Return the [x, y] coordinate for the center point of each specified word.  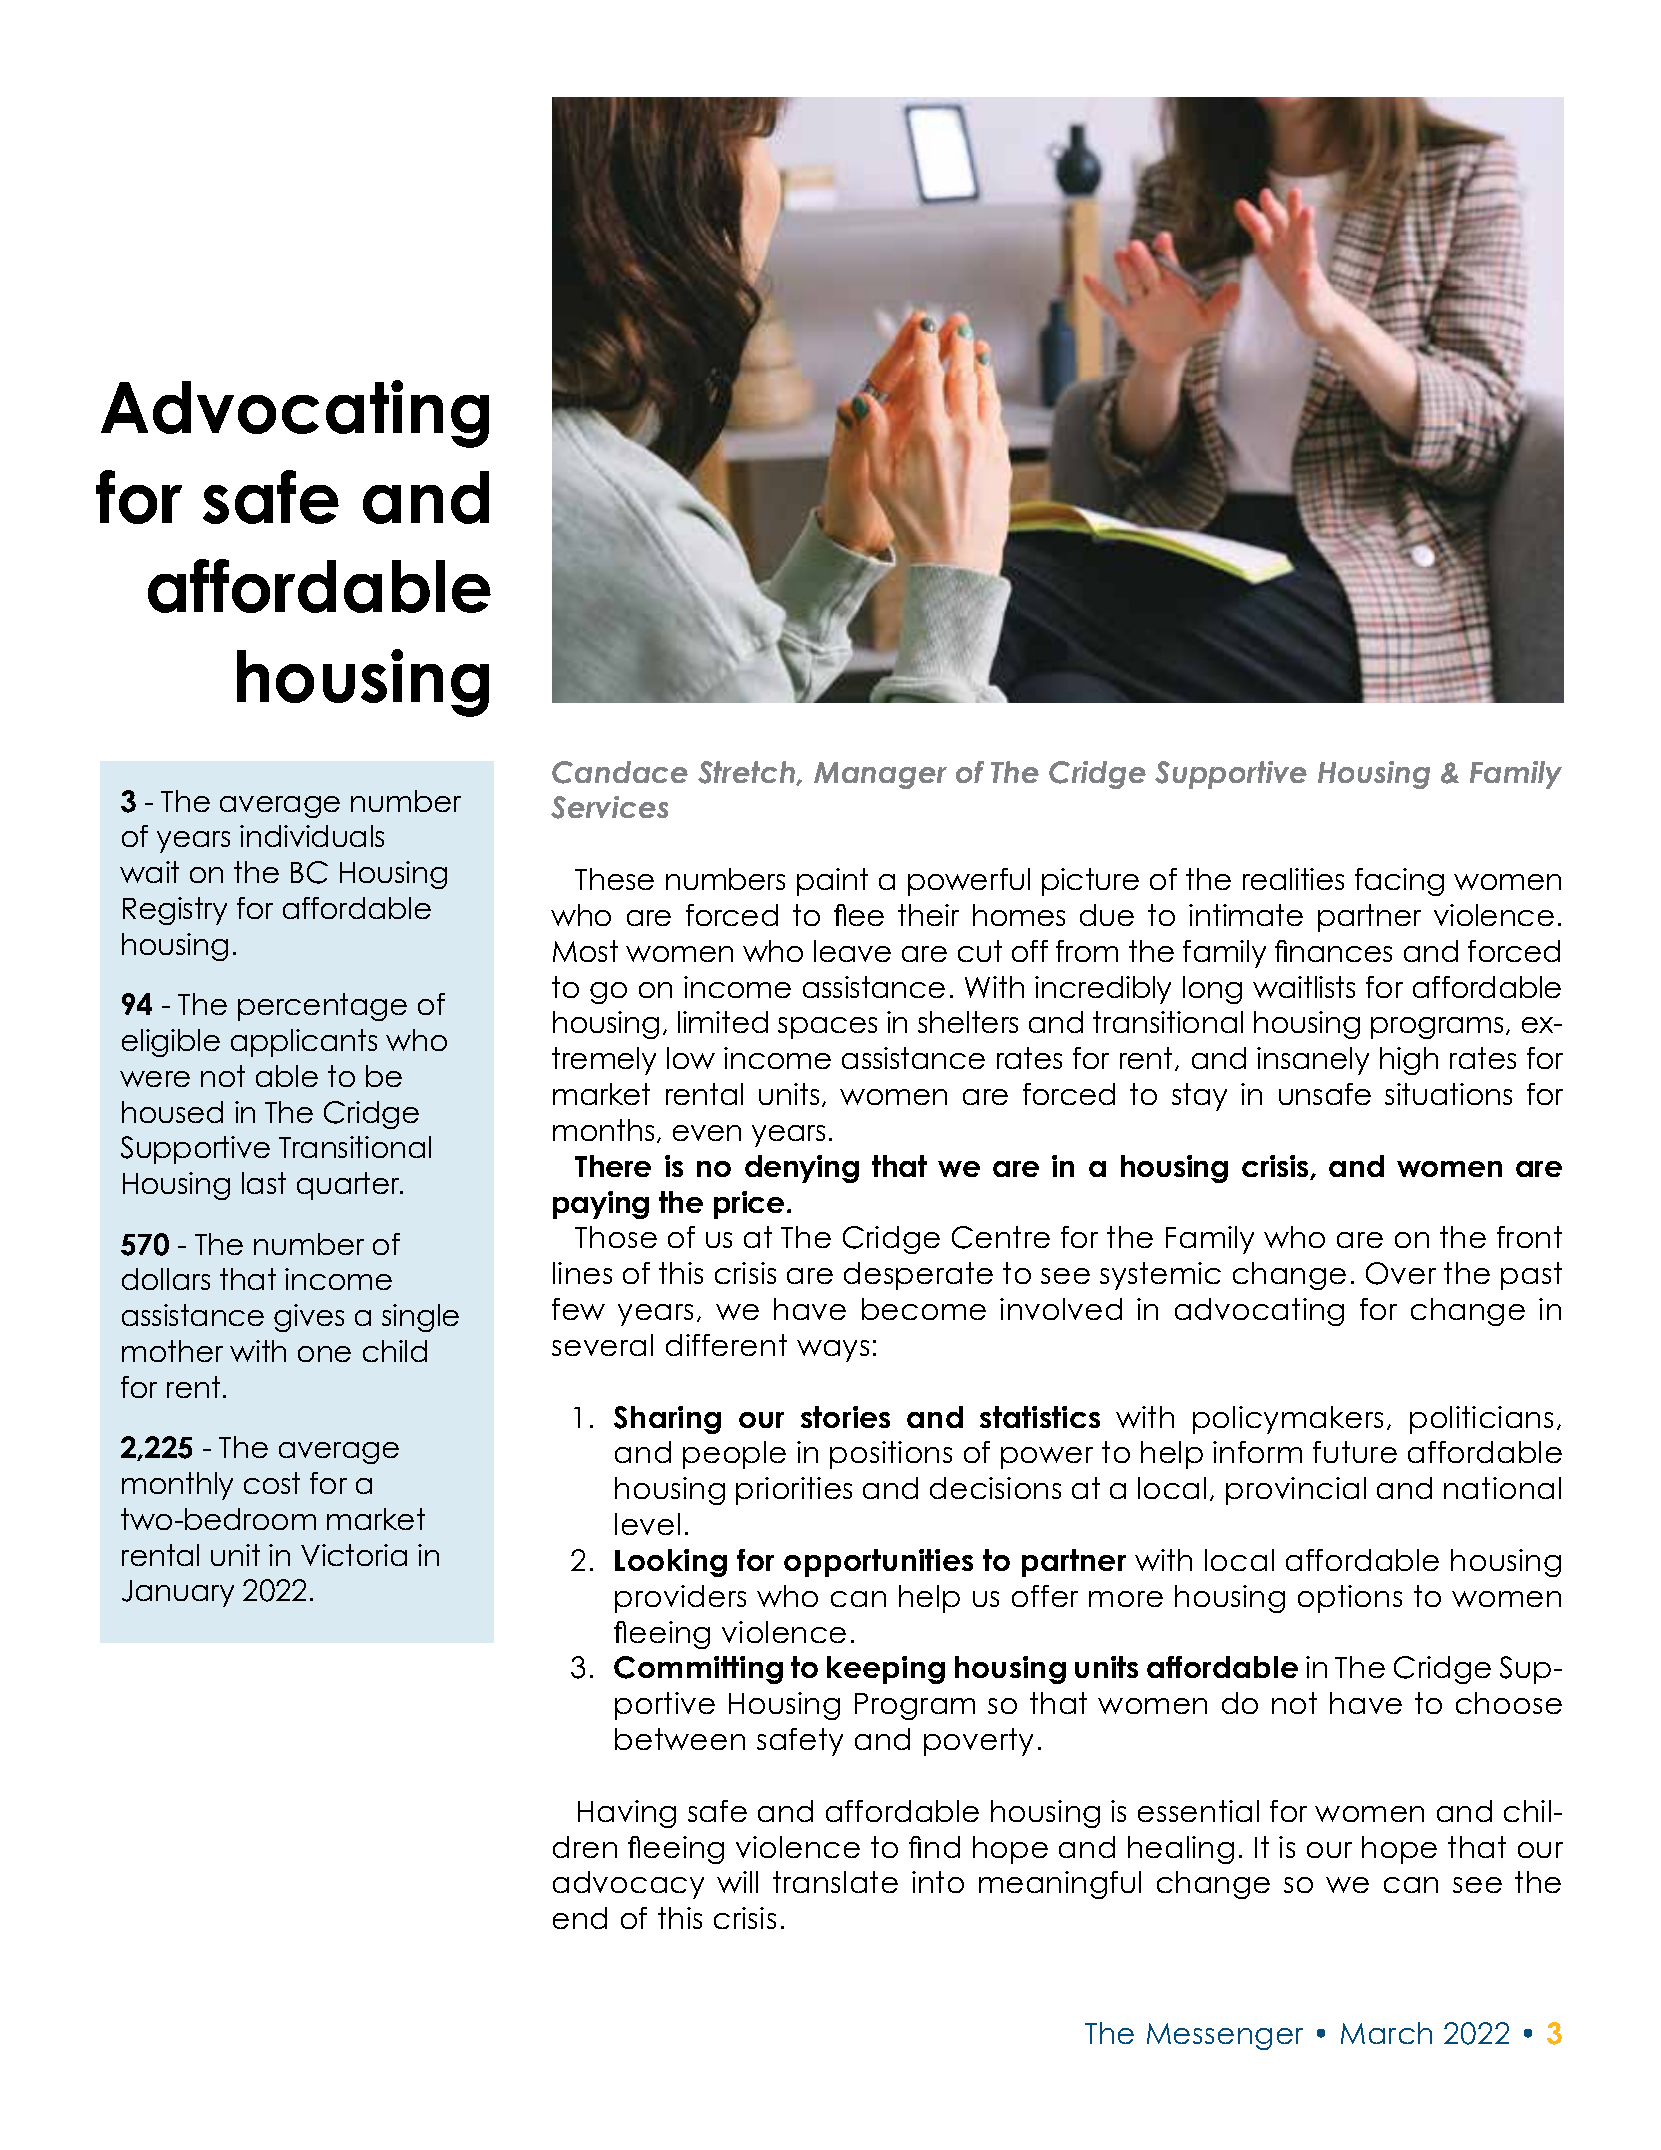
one [324, 1354]
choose [1509, 1703]
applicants [304, 1043]
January [178, 1593]
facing [1399, 882]
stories [845, 1417]
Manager [880, 775]
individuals [312, 836]
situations [1448, 1094]
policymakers [1288, 1420]
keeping [886, 1670]
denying [802, 1169]
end [580, 1918]
